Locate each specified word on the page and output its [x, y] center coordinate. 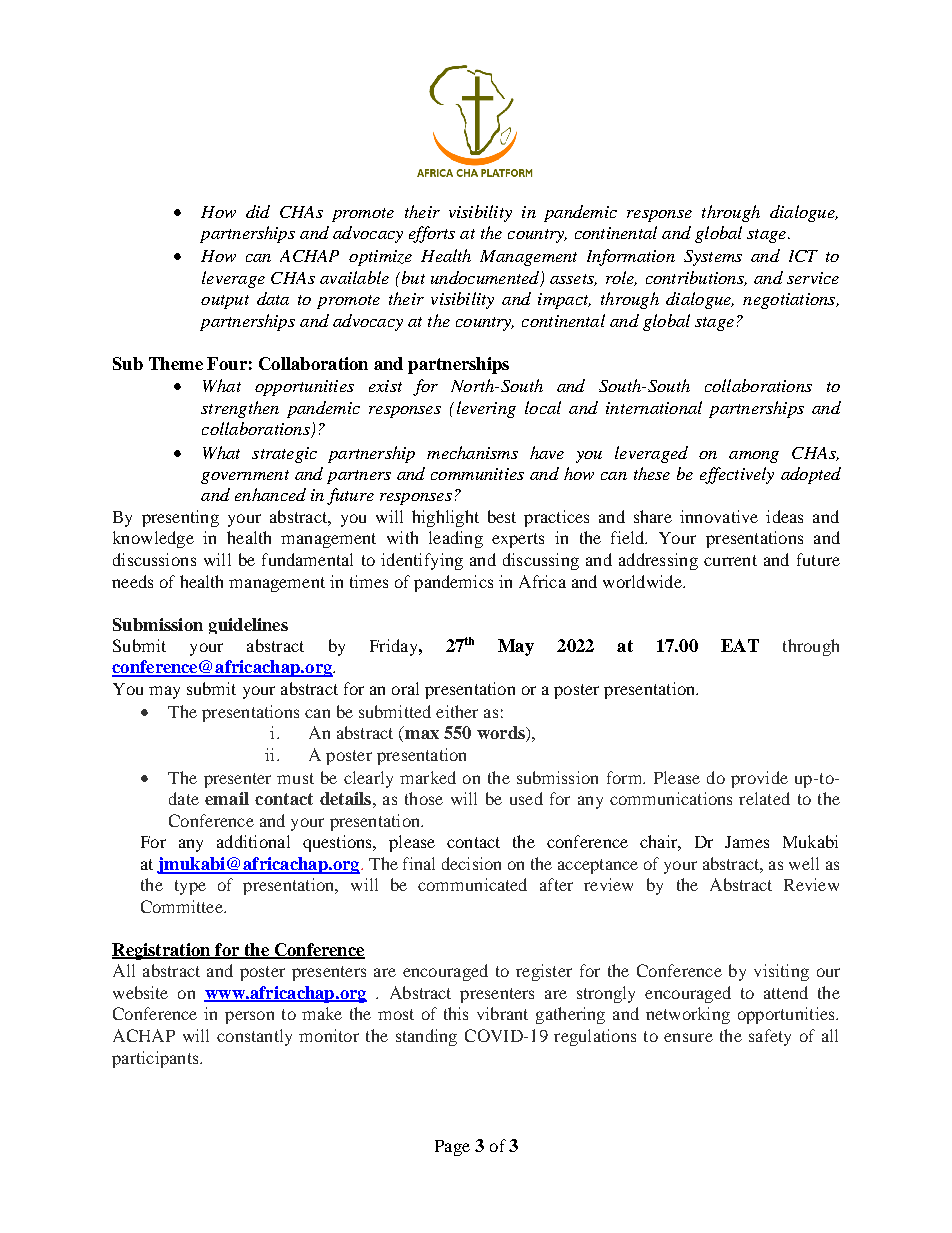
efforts [432, 234]
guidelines [248, 626]
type [190, 887]
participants [156, 1059]
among [754, 457]
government [245, 477]
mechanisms [472, 452]
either [457, 711]
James [747, 842]
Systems [713, 258]
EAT [740, 645]
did [258, 211]
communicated [472, 884]
